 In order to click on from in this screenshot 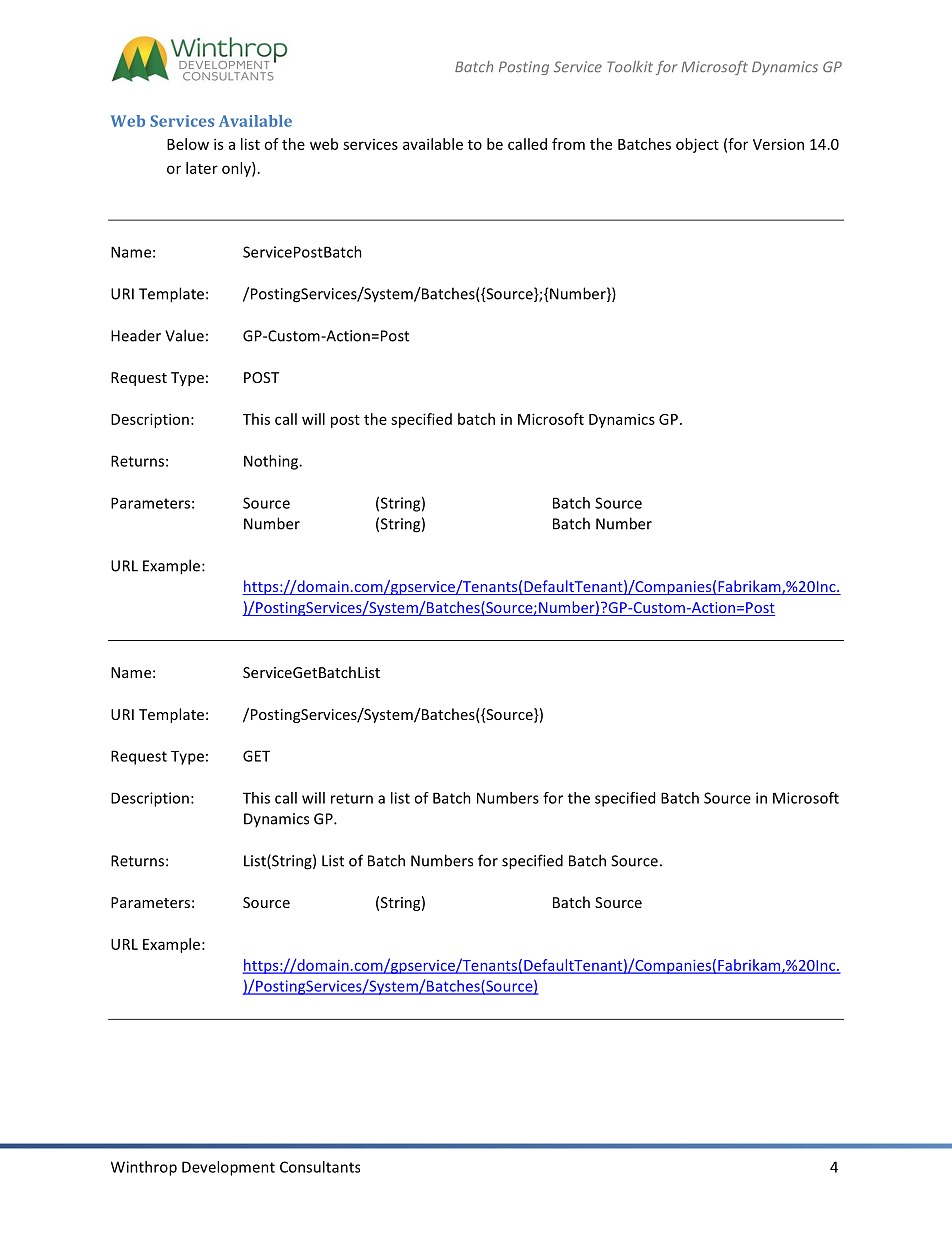, I will do `click(568, 144)`.
